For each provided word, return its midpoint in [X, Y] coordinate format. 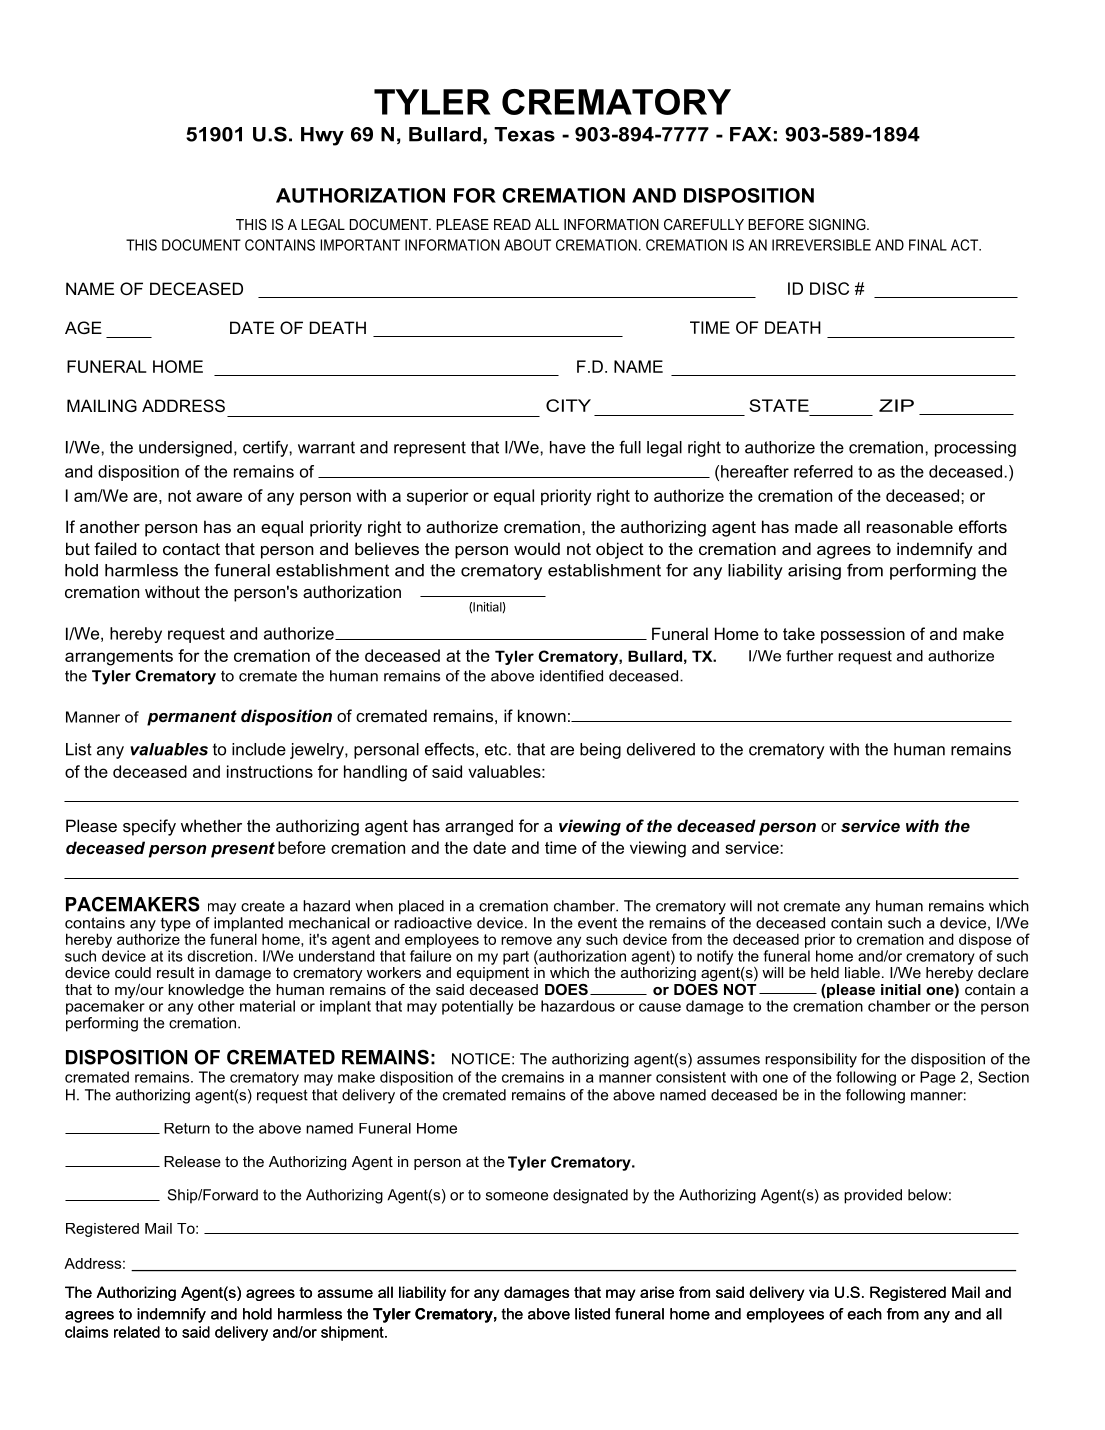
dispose [985, 940]
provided [873, 1196]
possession [863, 635]
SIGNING [838, 224]
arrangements [119, 658]
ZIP [896, 405]
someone [517, 1196]
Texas [524, 134]
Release [192, 1161]
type [176, 926]
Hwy [322, 136]
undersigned [185, 449]
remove [526, 940]
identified [571, 676]
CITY [568, 405]
